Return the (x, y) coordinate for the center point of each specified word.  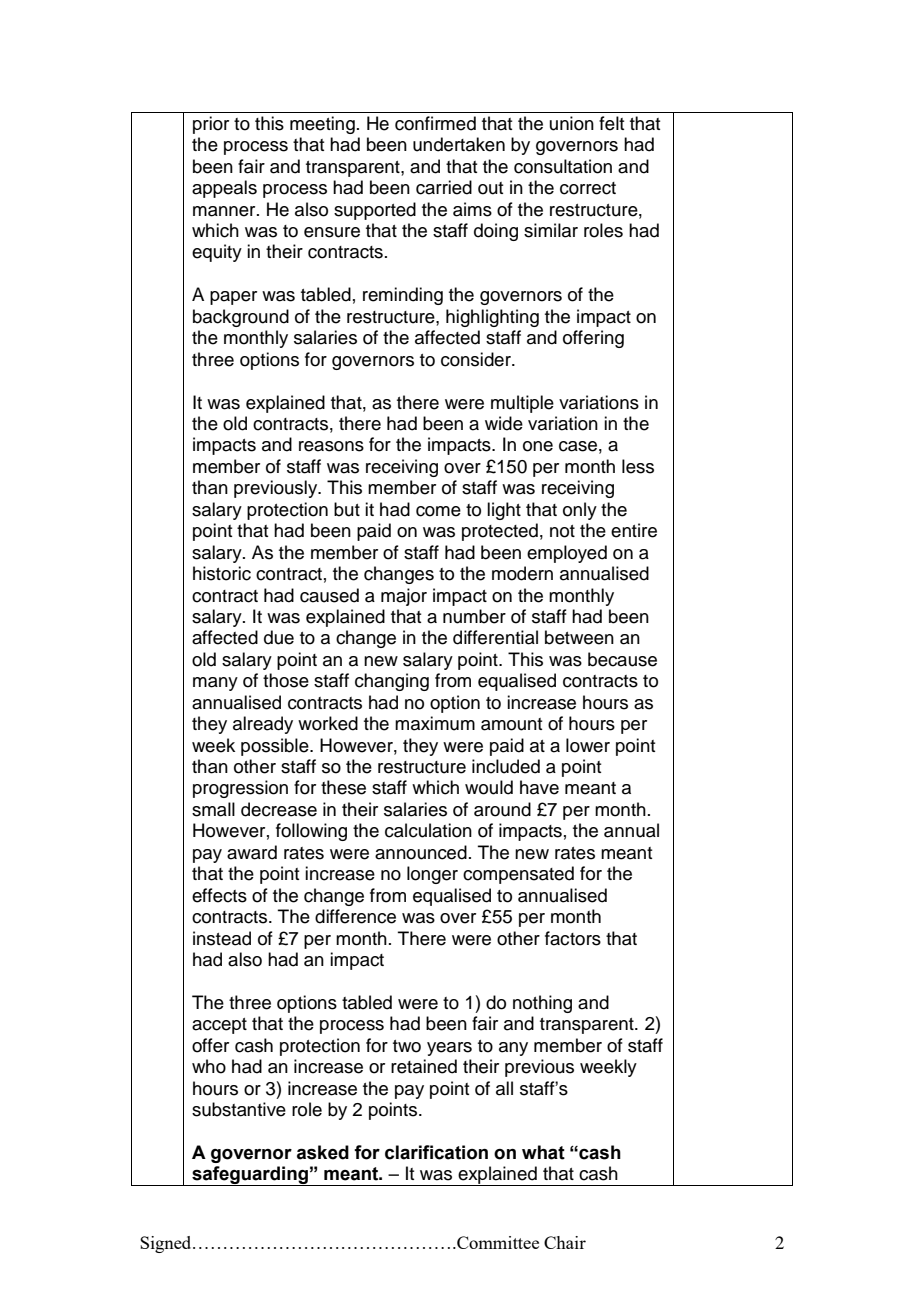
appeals (224, 189)
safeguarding (250, 1176)
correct (588, 188)
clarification (436, 1152)
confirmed (435, 123)
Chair (565, 1242)
